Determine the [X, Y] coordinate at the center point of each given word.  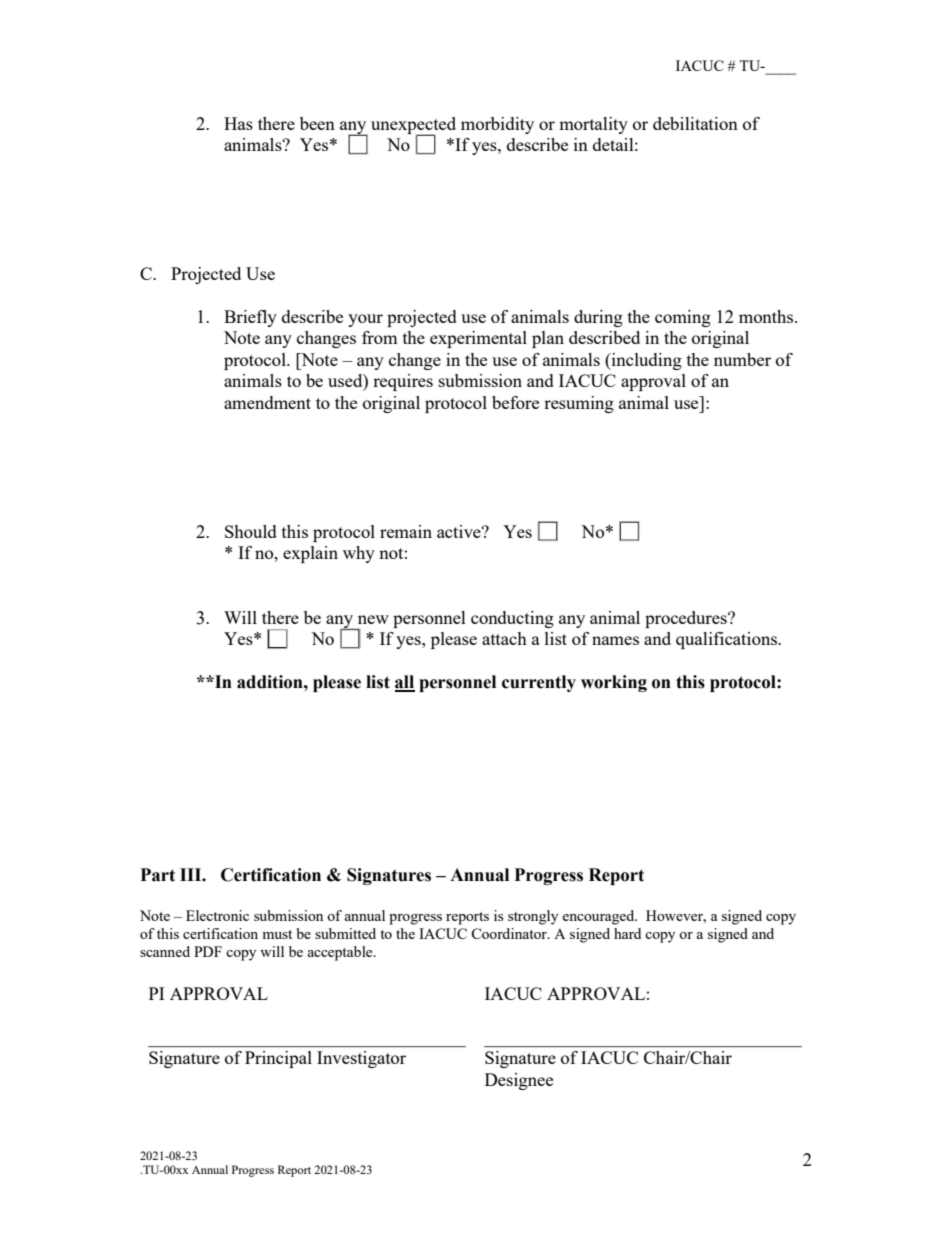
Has [238, 123]
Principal [278, 1059]
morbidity [497, 125]
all [405, 683]
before [515, 402]
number [742, 359]
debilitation [695, 123]
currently [539, 683]
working [614, 683]
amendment [267, 402]
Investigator [361, 1059]
